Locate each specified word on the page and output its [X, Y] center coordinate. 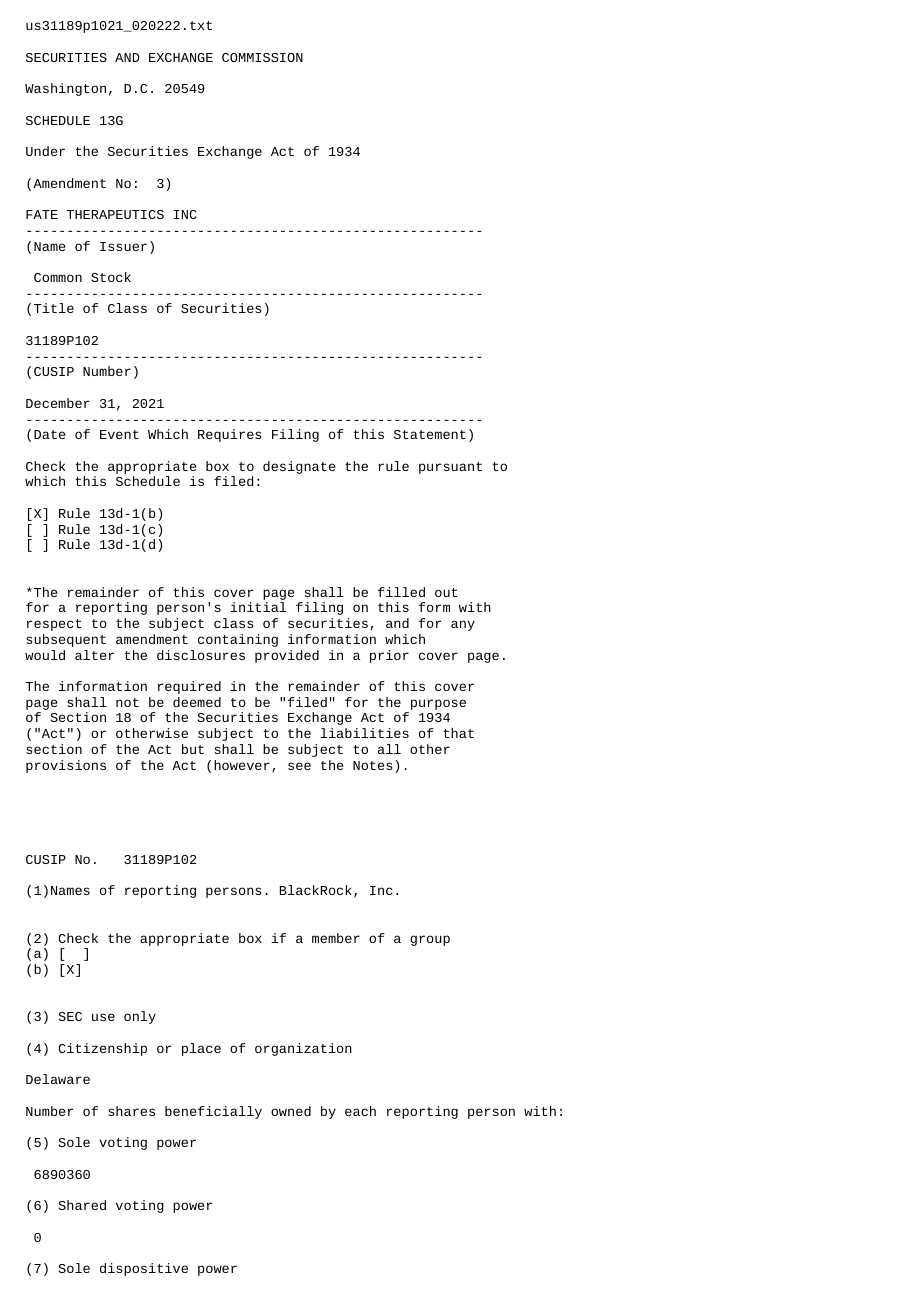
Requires [229, 435]
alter [94, 655]
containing [238, 640]
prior [389, 656]
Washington [65, 89]
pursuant [450, 468]
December [58, 403]
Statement [430, 434]
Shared [82, 1205]
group [430, 940]
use [103, 1017]
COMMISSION [262, 57]
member [336, 938]
